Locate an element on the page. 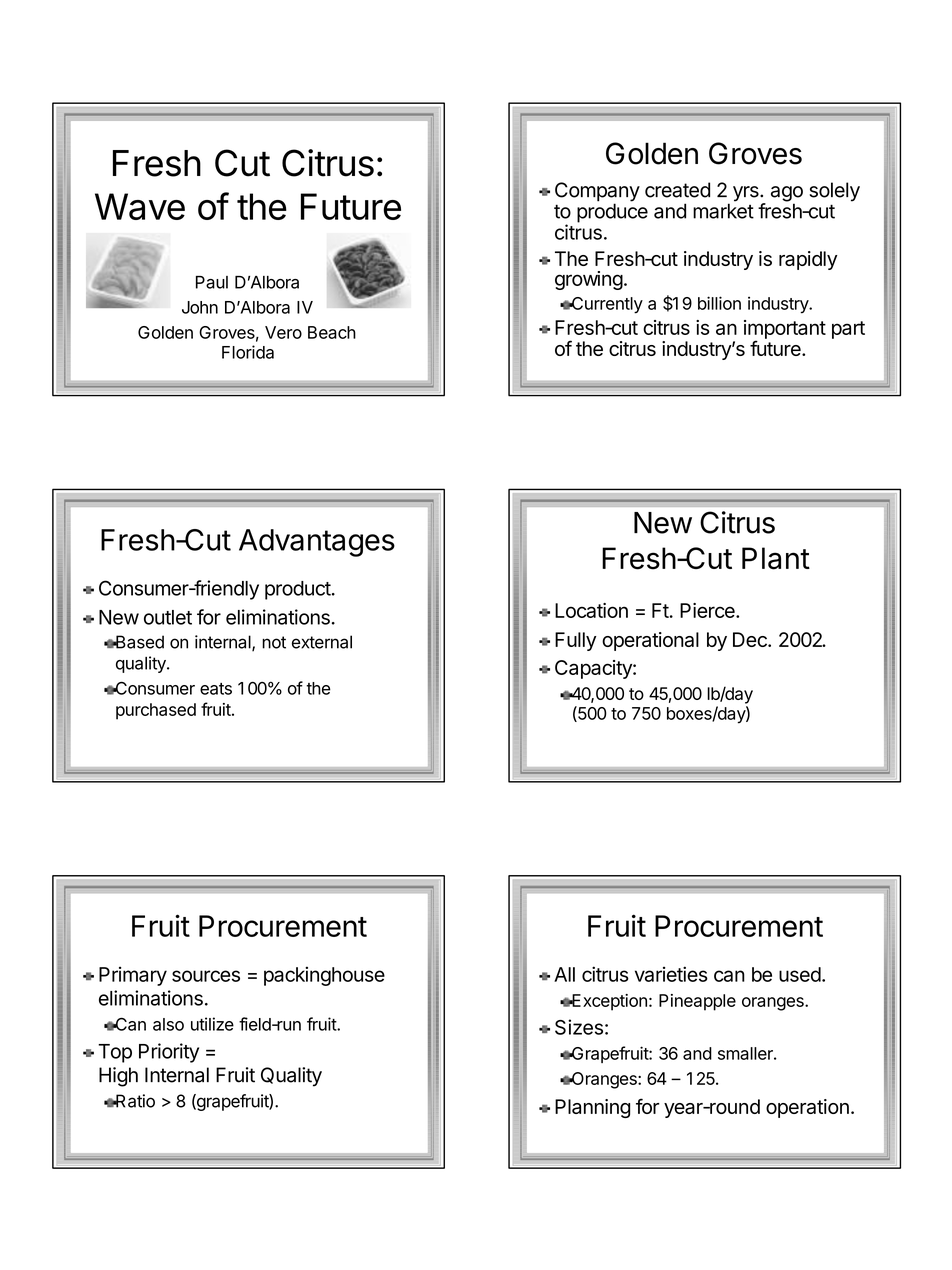 The width and height of the page is (952, 1270). purchased is located at coordinates (156, 711).
